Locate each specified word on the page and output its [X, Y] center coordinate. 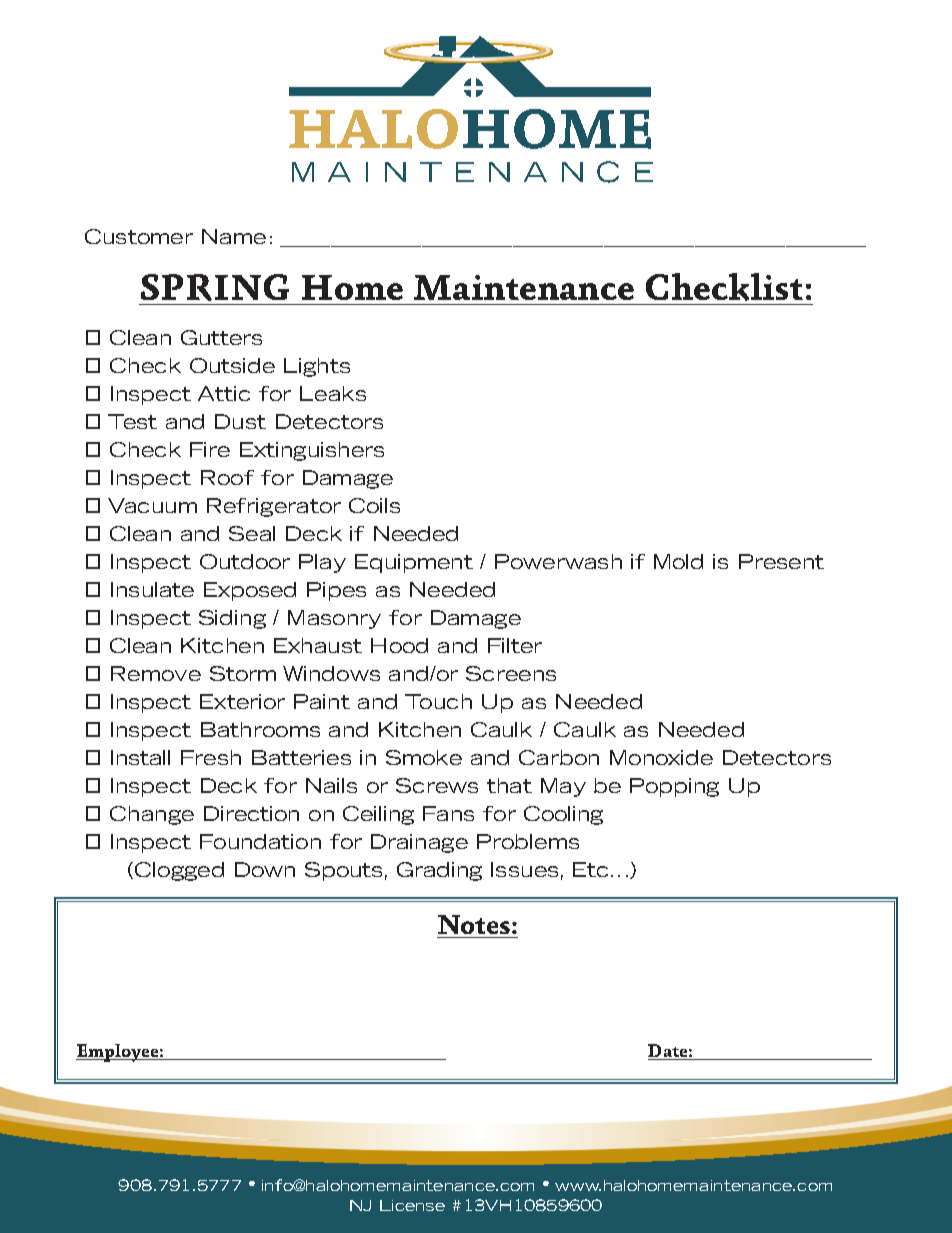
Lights [317, 367]
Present [781, 561]
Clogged [179, 871]
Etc [590, 869]
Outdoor [245, 561]
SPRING [215, 287]
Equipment [414, 563]
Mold [678, 561]
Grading [439, 871]
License [412, 1205]
